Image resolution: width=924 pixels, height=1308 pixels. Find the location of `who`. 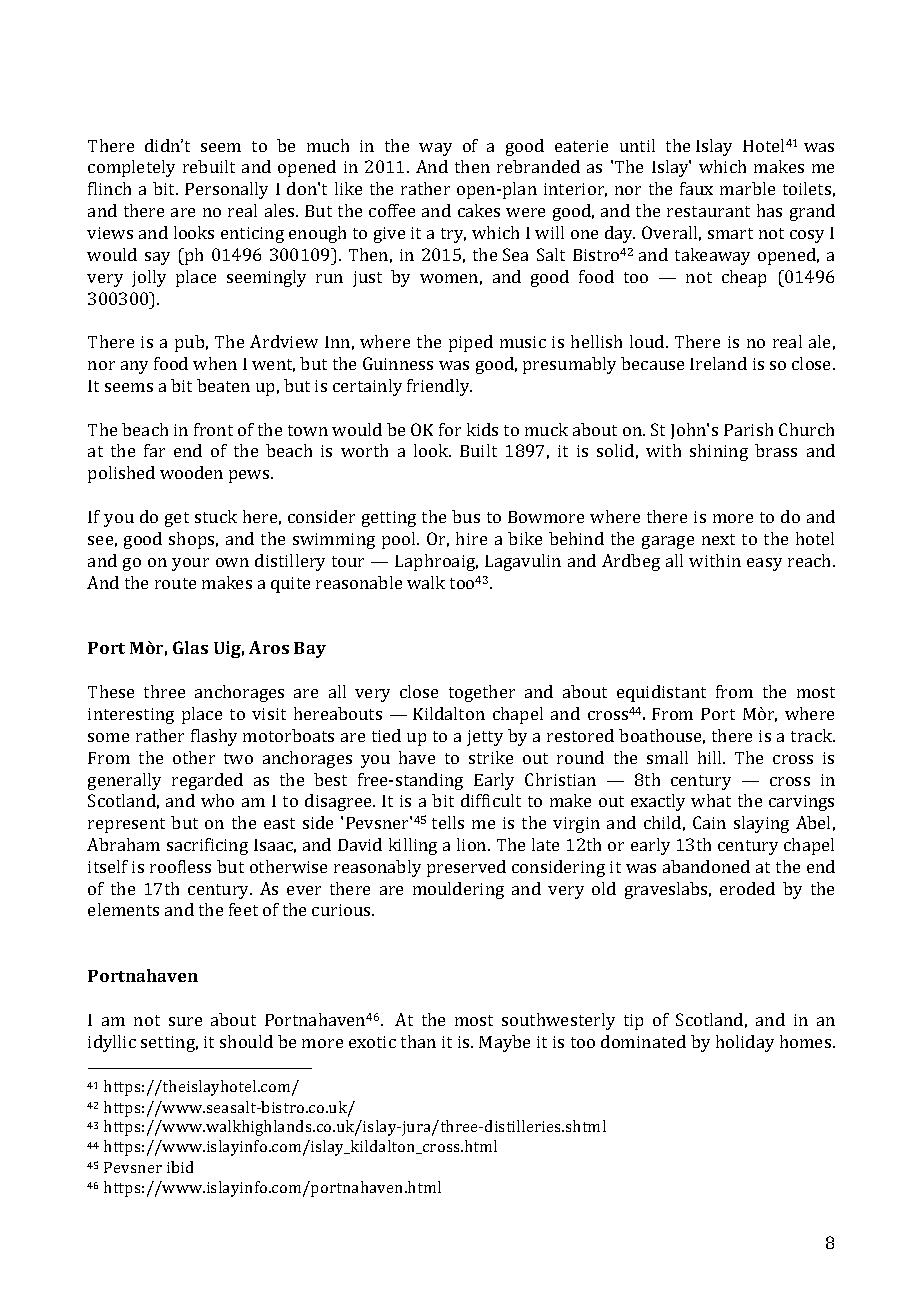

who is located at coordinates (217, 800).
